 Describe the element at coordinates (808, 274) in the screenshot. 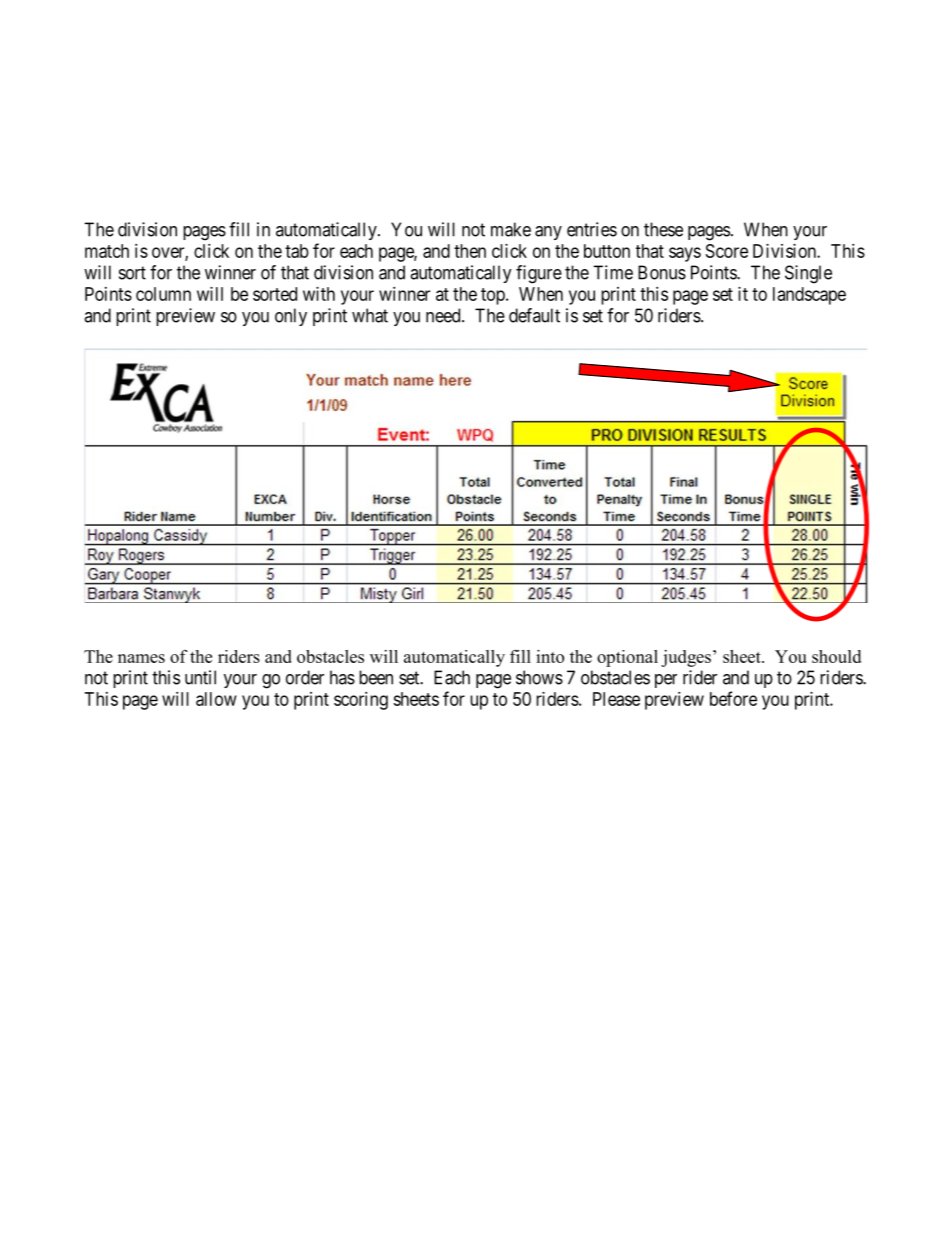

I see `Single` at that location.
